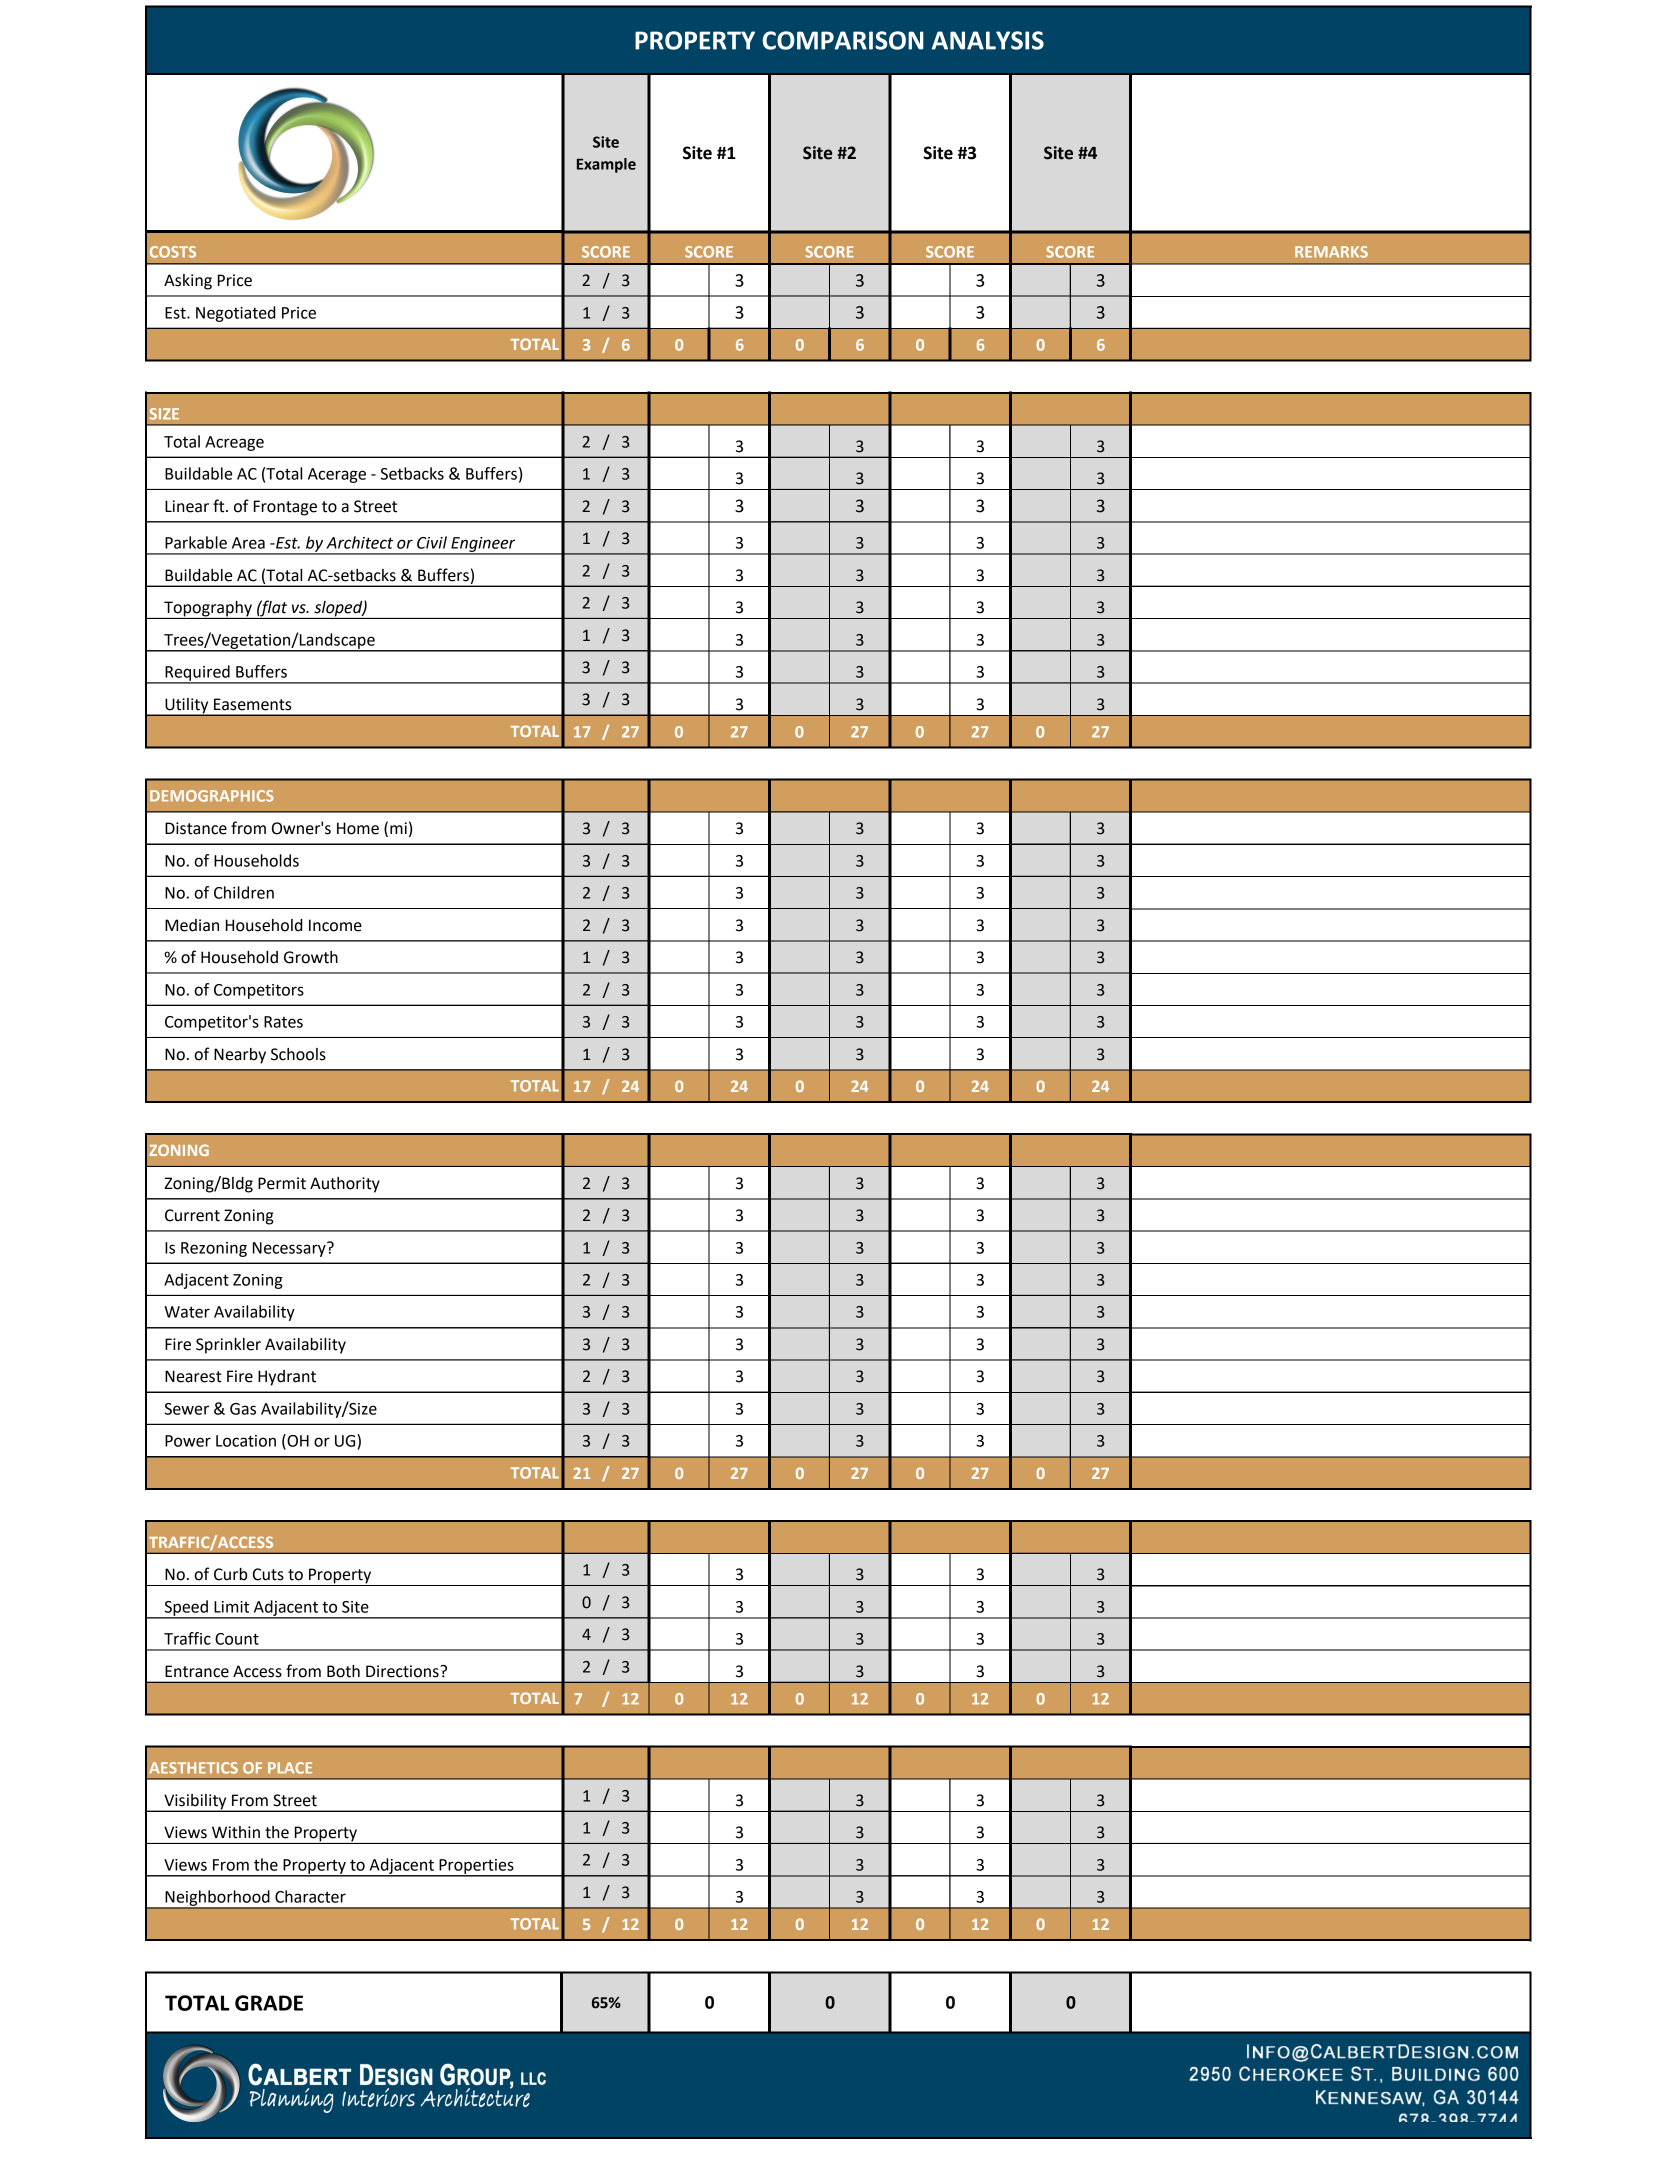 This document has height=2171, width=1678. Describe the element at coordinates (345, 1185) in the document. I see `Authority` at that location.
